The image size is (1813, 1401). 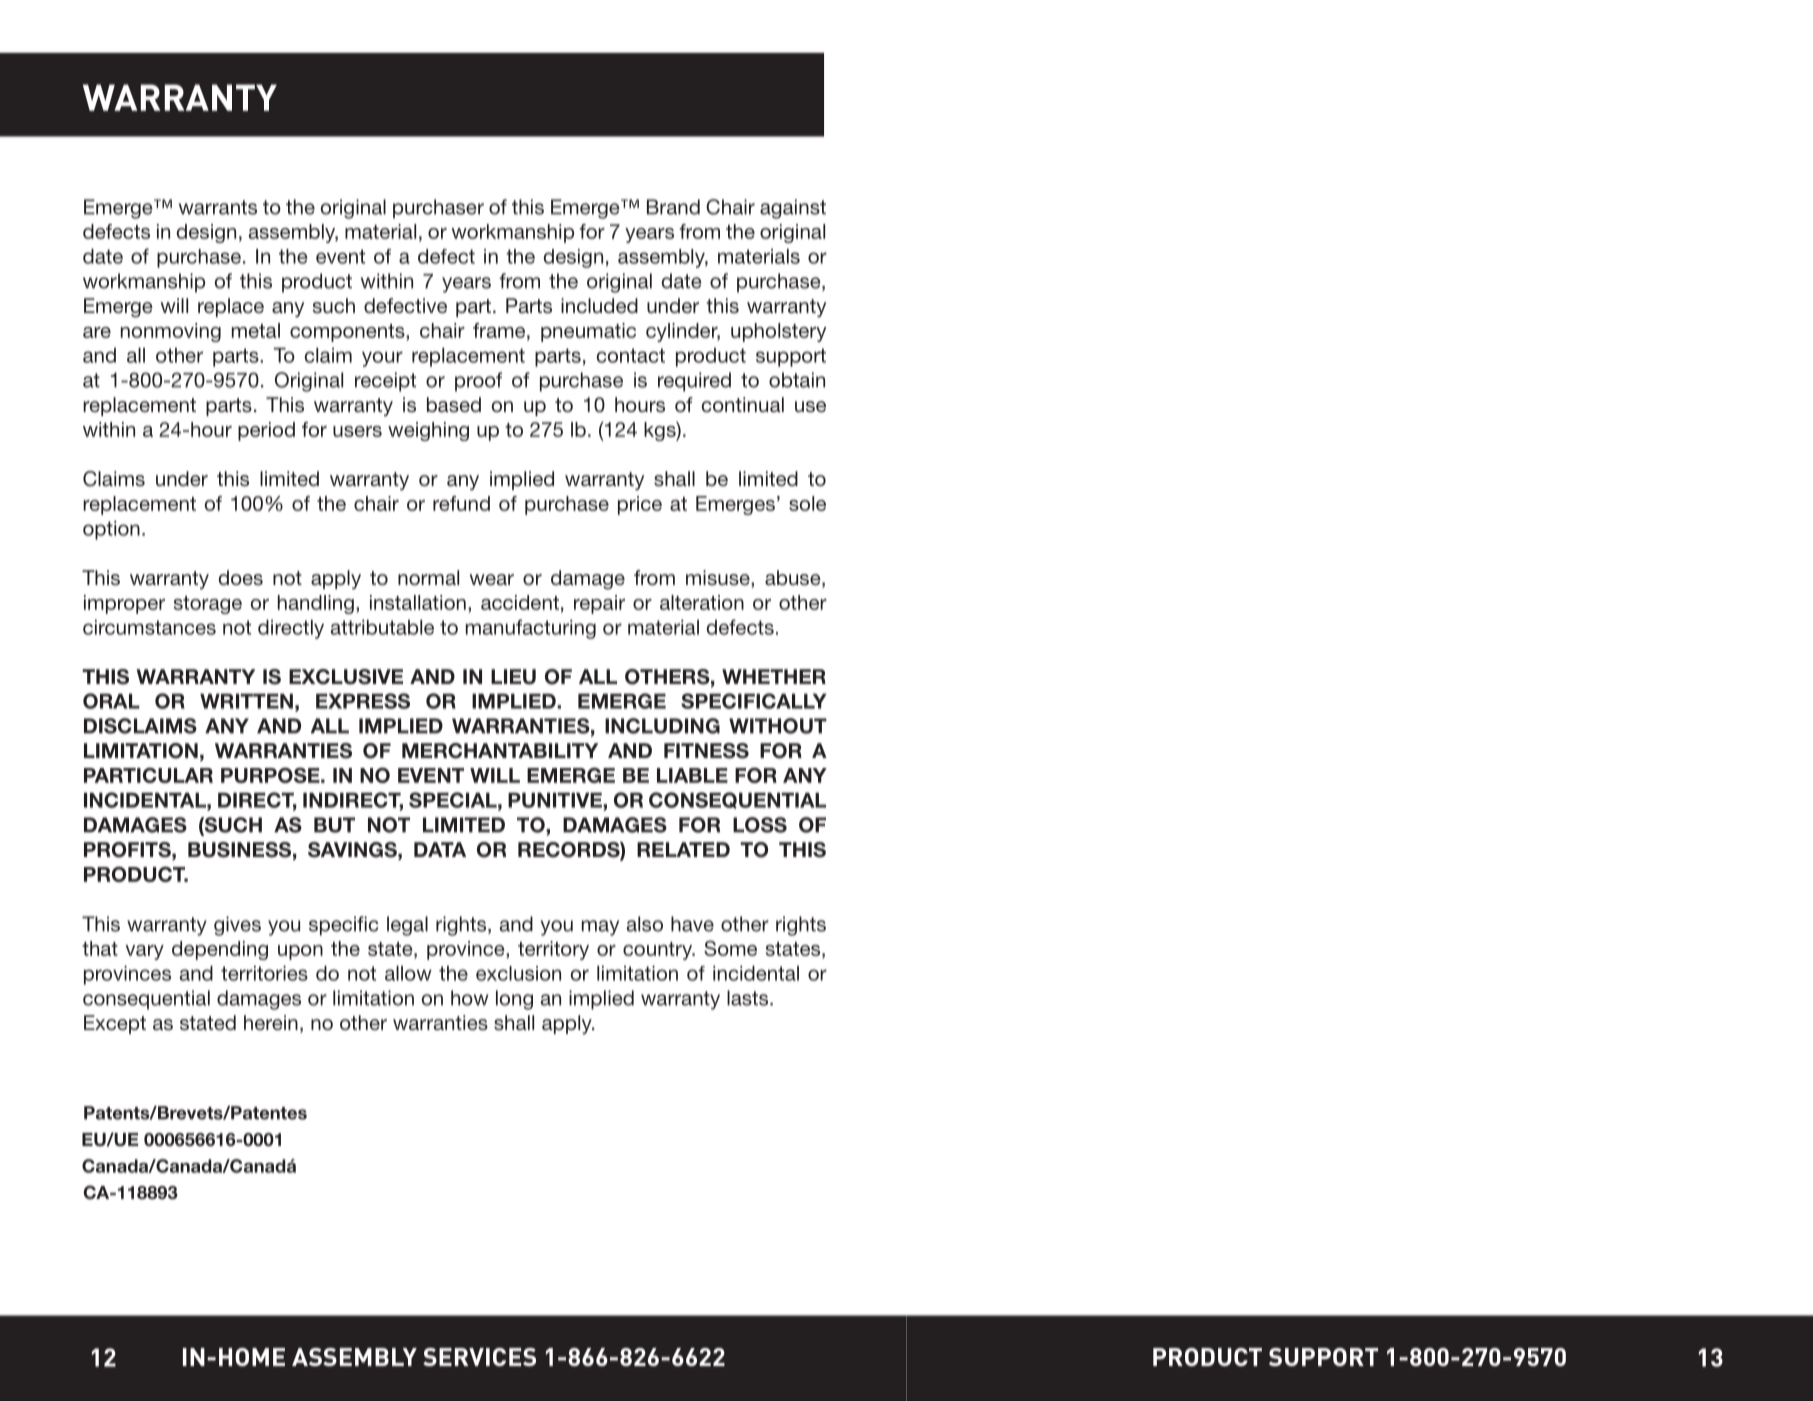 I want to click on SERVICES, so click(x=479, y=1357).
